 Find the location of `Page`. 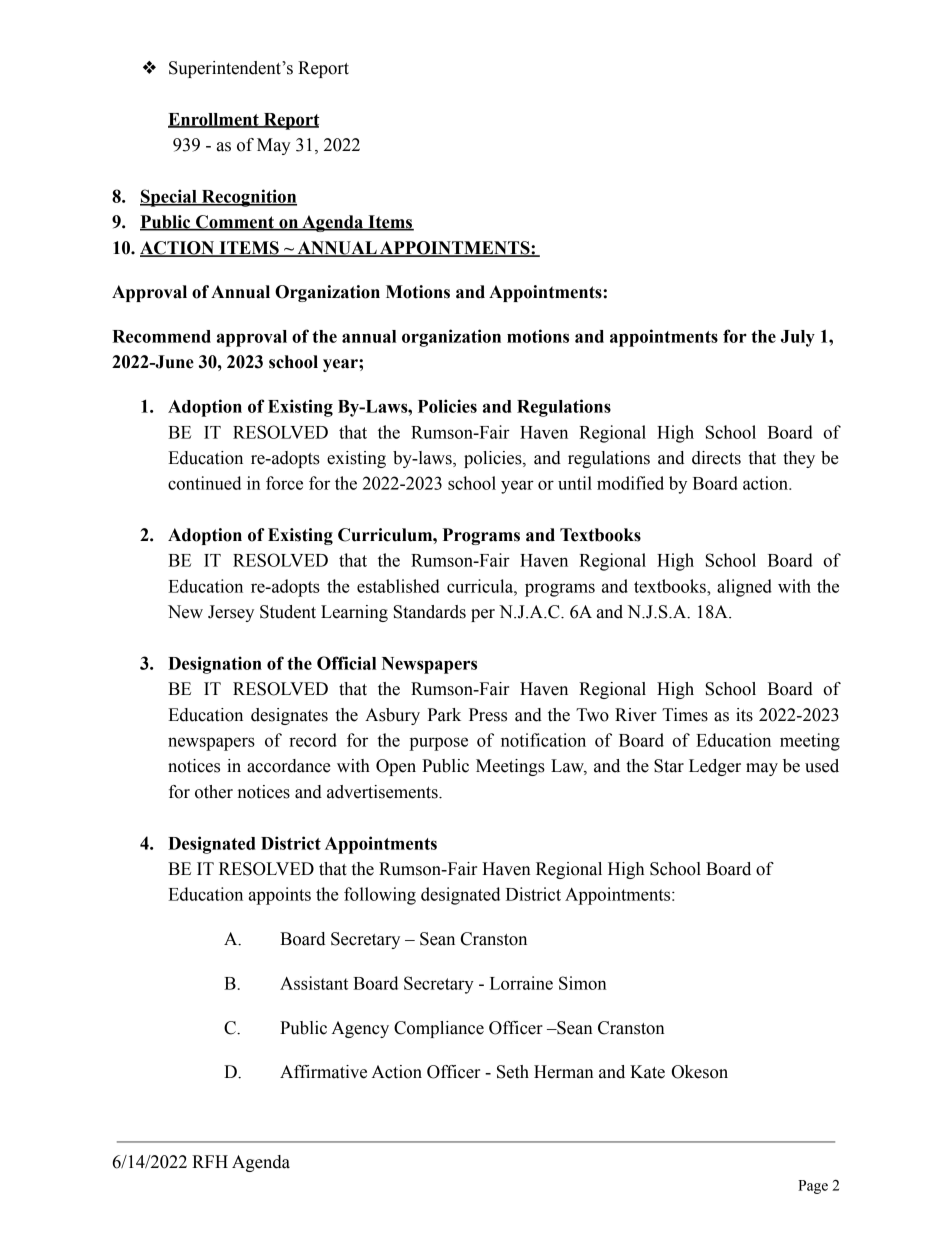

Page is located at coordinates (813, 1187).
